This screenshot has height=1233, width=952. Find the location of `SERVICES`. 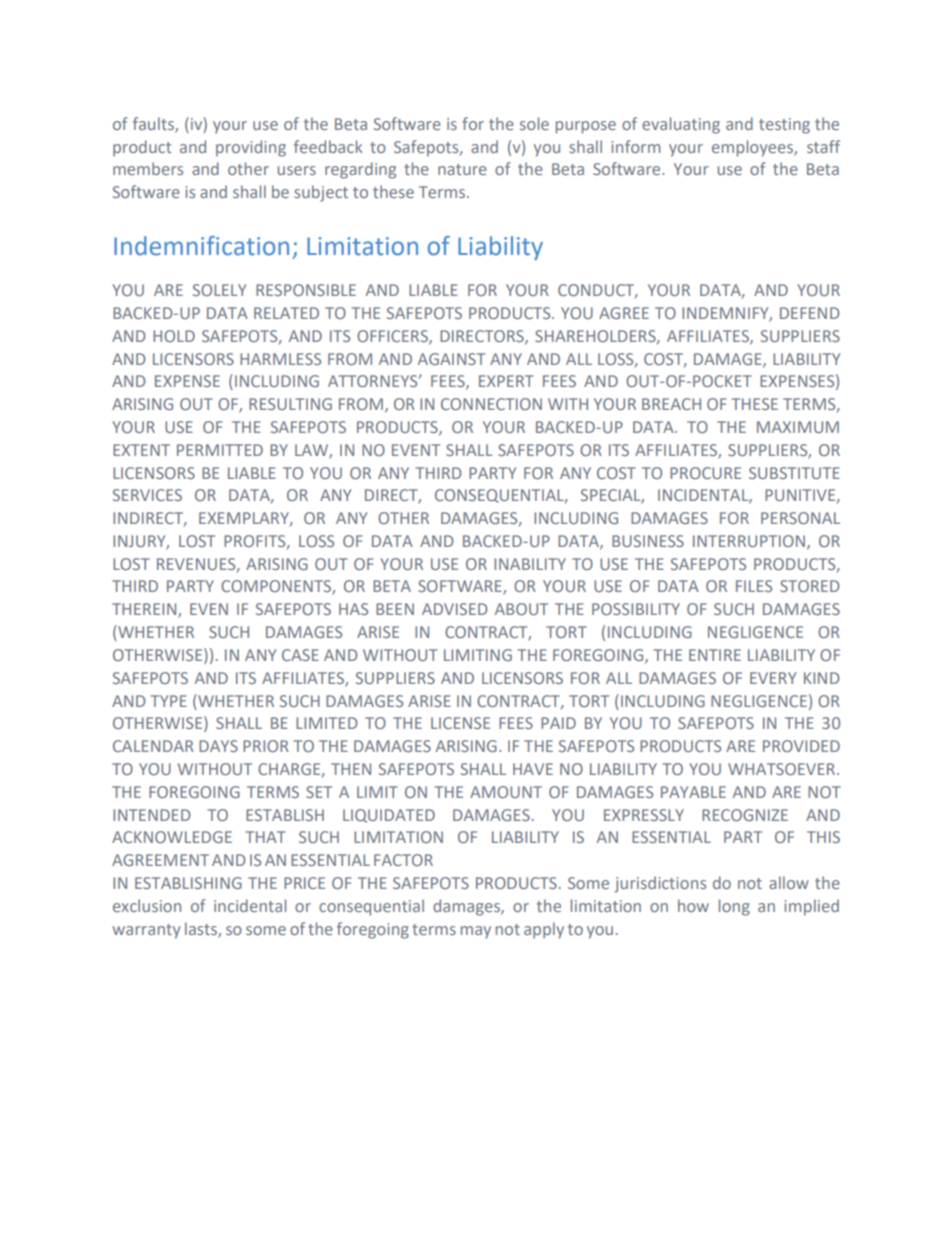

SERVICES is located at coordinates (147, 495).
